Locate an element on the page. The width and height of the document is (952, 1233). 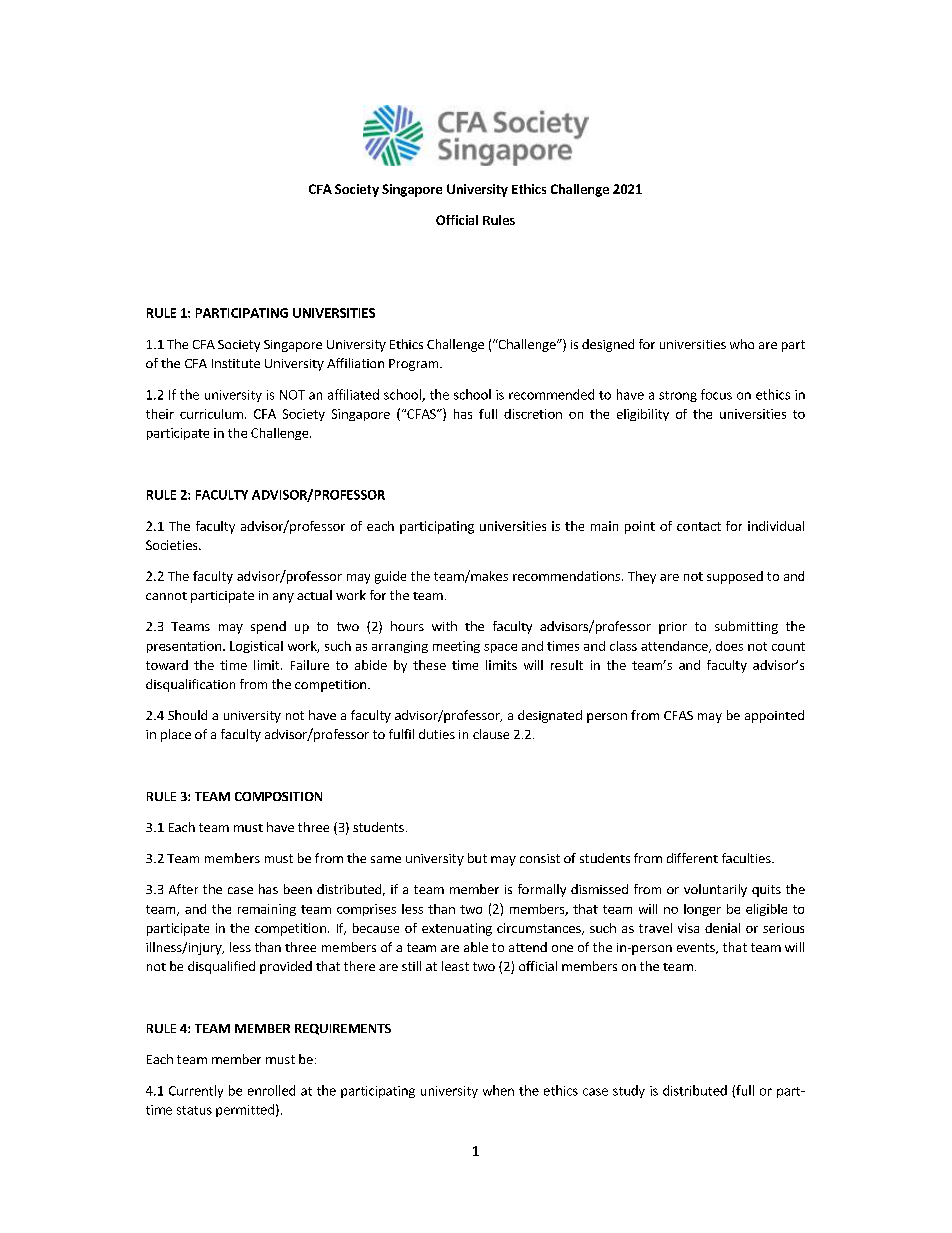
Institute is located at coordinates (236, 363).
